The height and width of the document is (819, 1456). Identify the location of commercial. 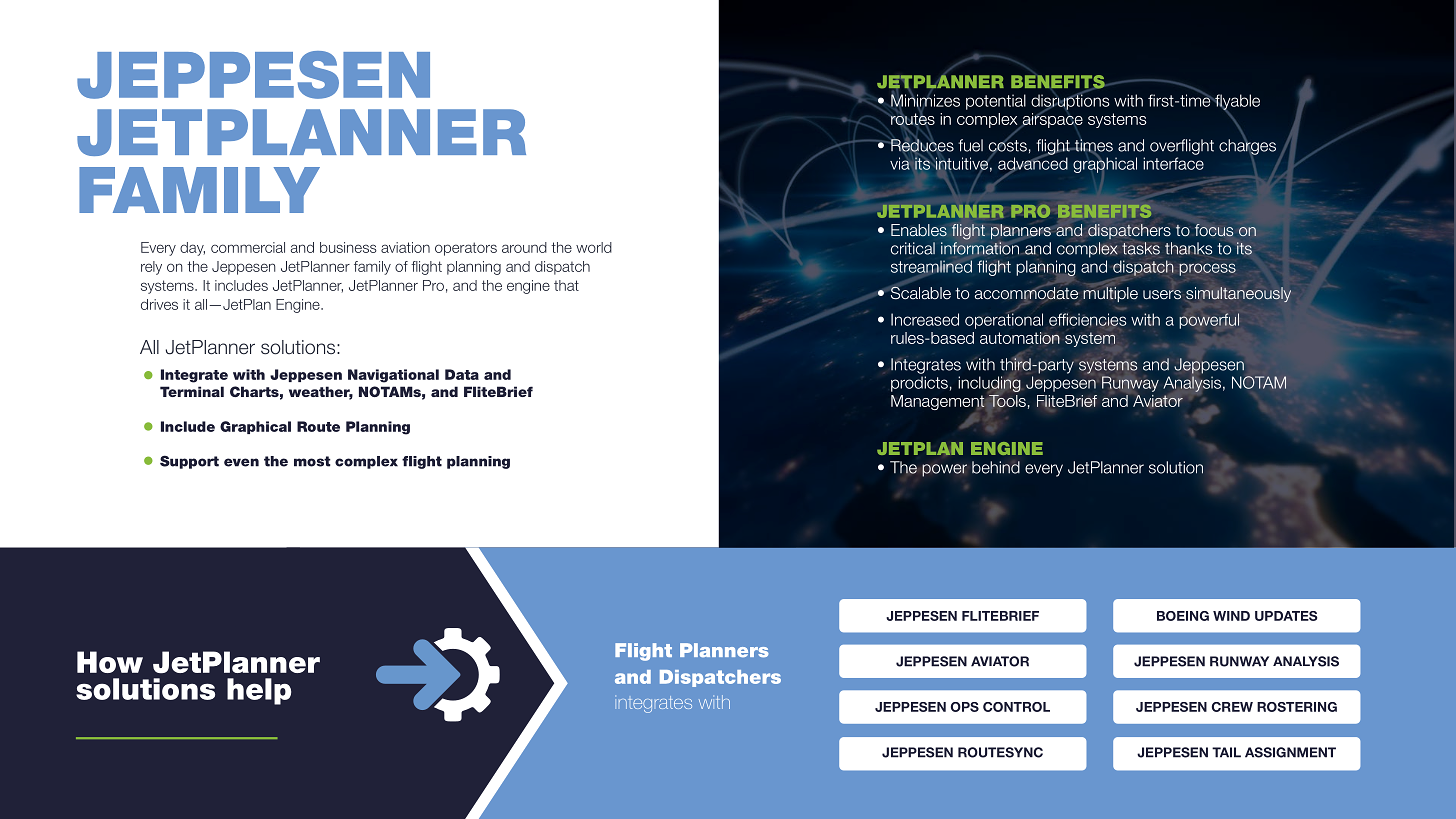
(248, 247).
